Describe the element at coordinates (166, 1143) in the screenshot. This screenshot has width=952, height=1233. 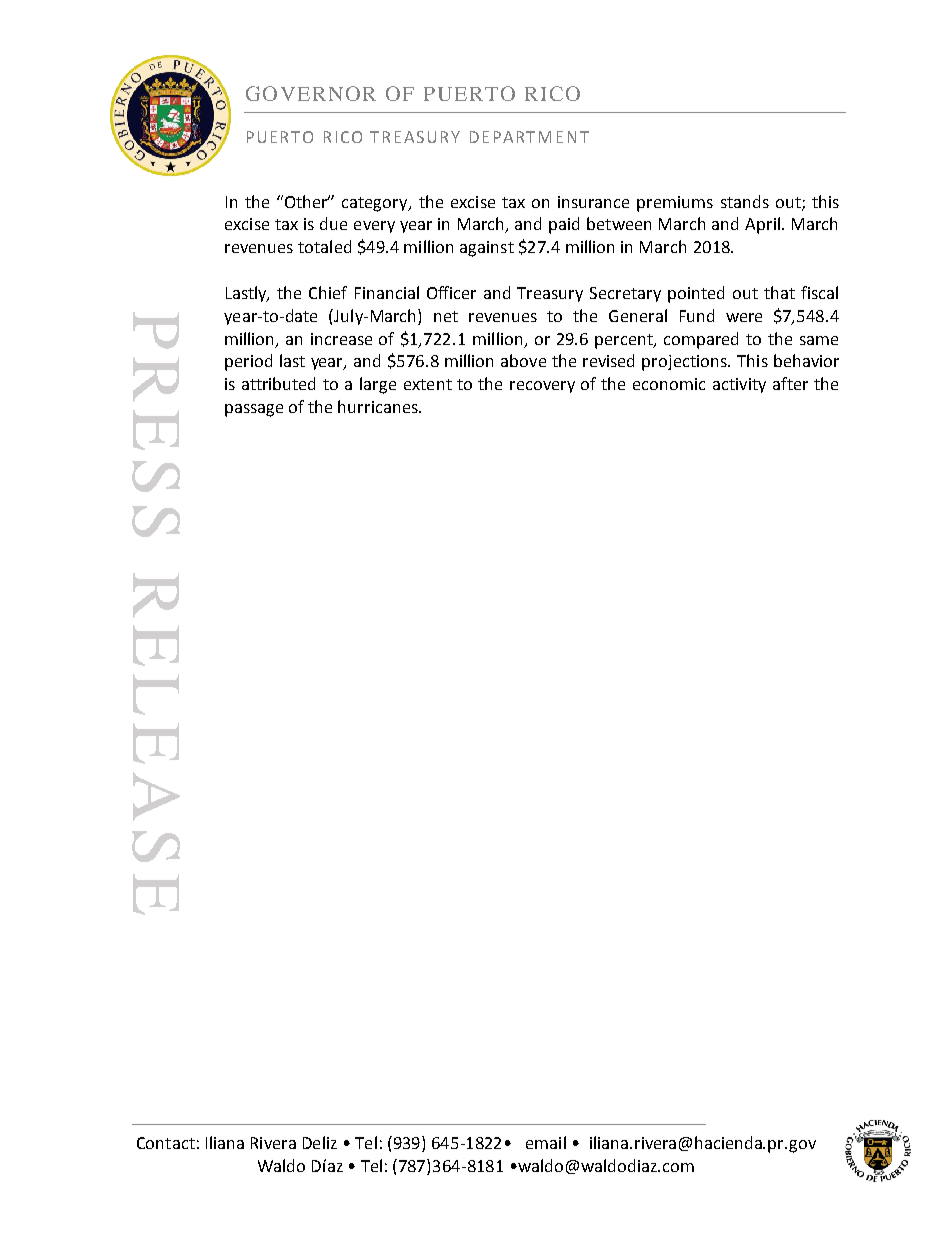
I see `Contact` at that location.
